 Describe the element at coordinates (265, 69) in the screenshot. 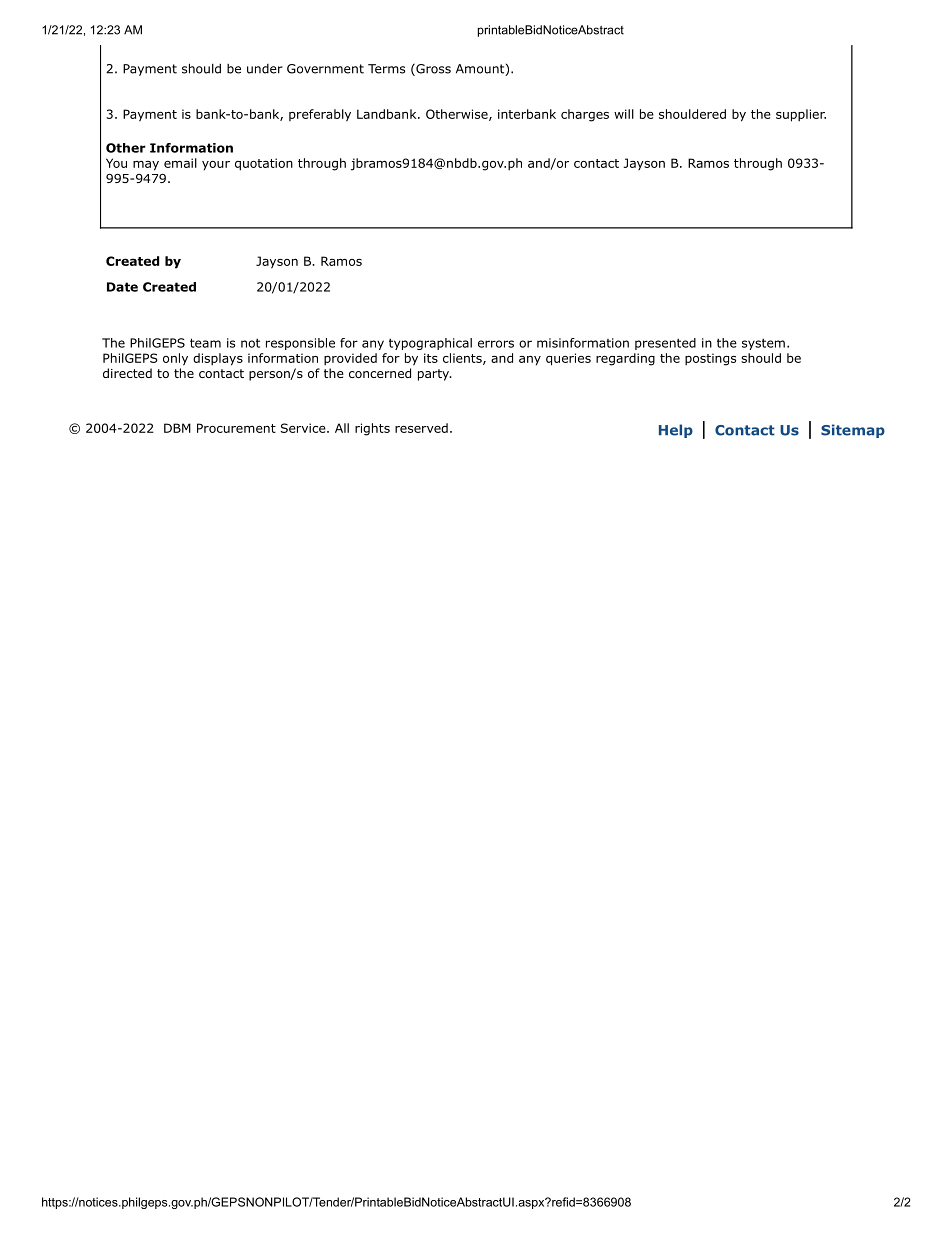

I see `under` at that location.
